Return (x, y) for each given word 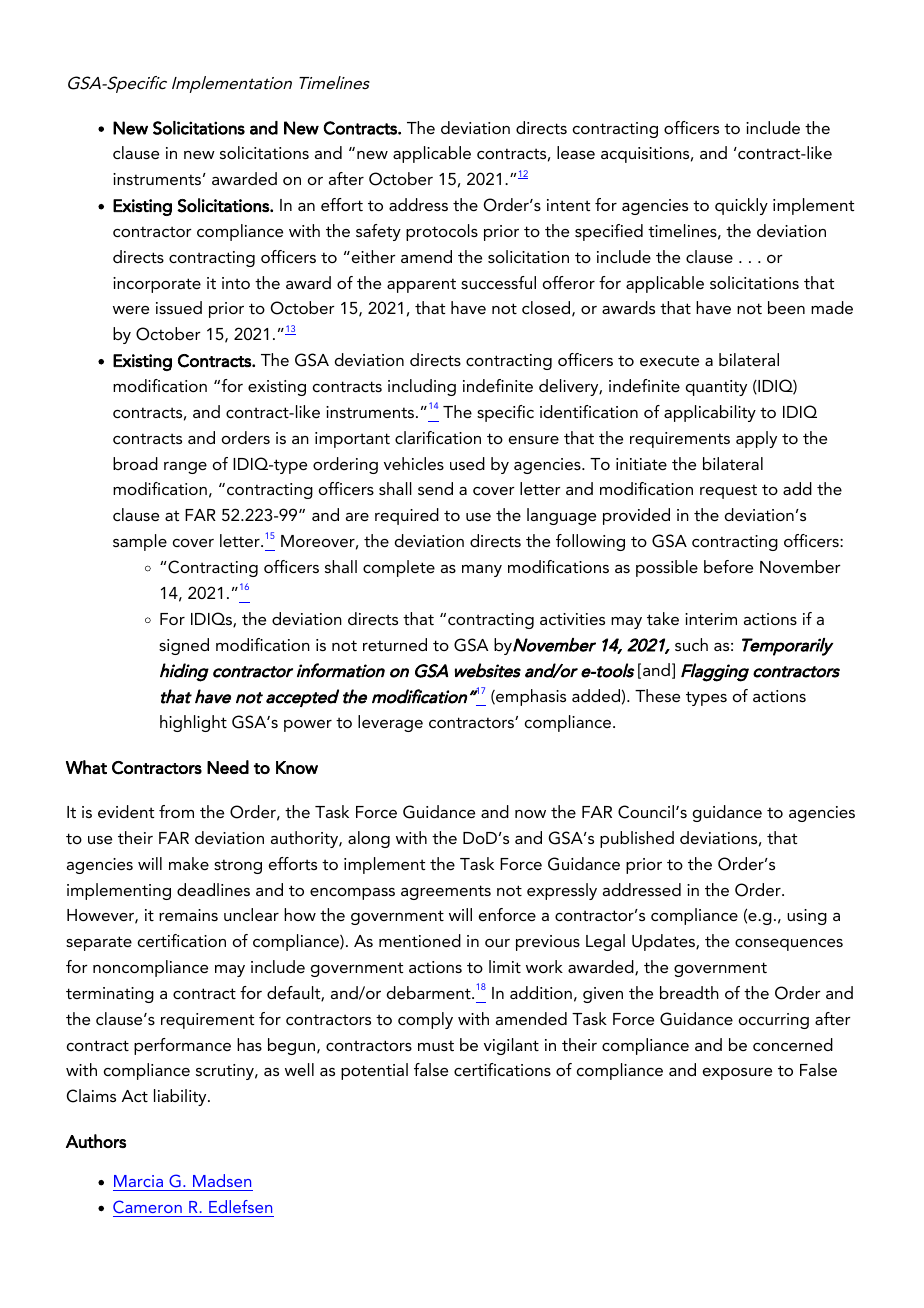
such (691, 644)
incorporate (157, 285)
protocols (442, 232)
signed (184, 646)
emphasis (530, 697)
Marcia (138, 1181)
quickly (741, 206)
